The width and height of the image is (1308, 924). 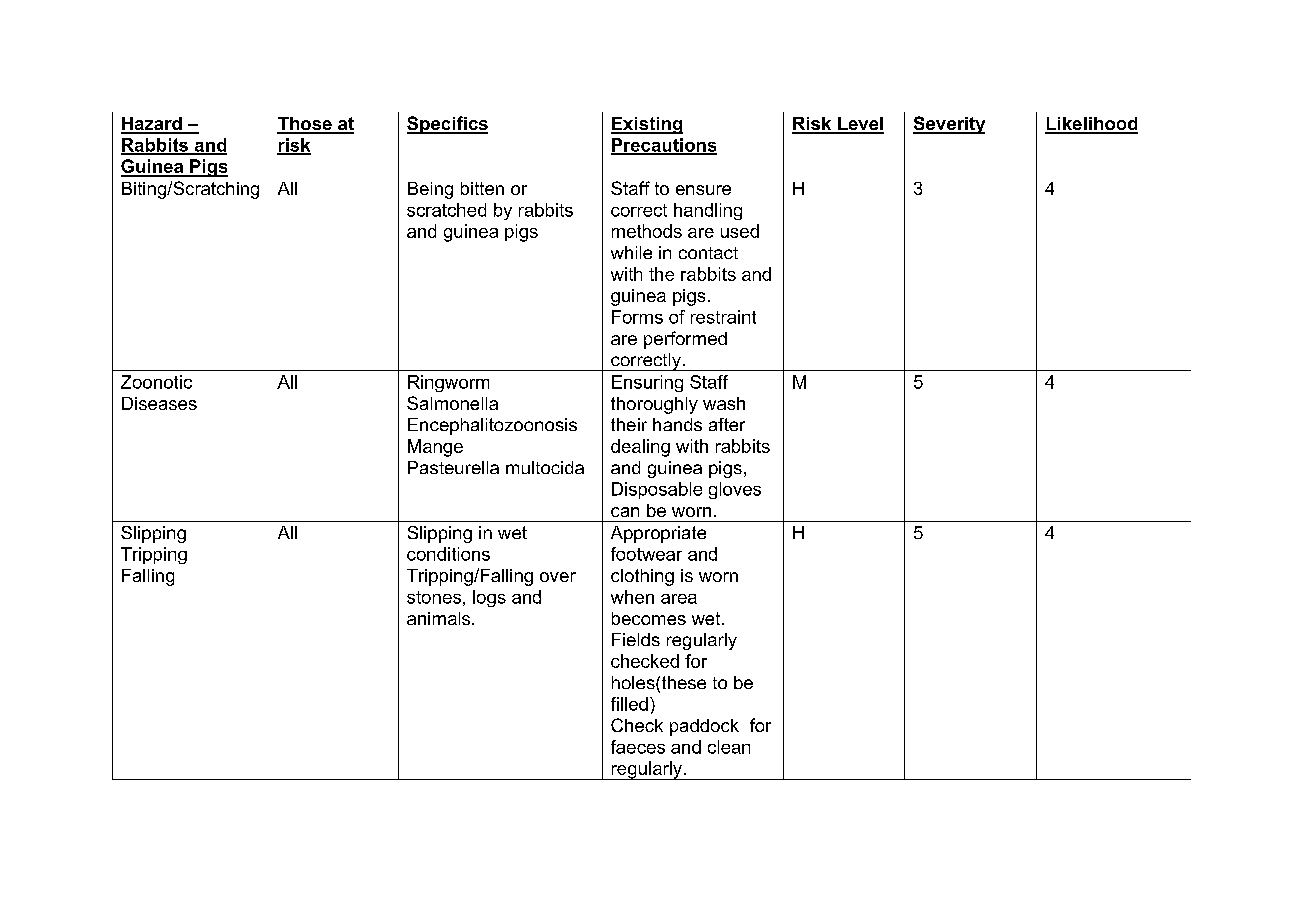 I want to click on Forms, so click(x=637, y=317).
